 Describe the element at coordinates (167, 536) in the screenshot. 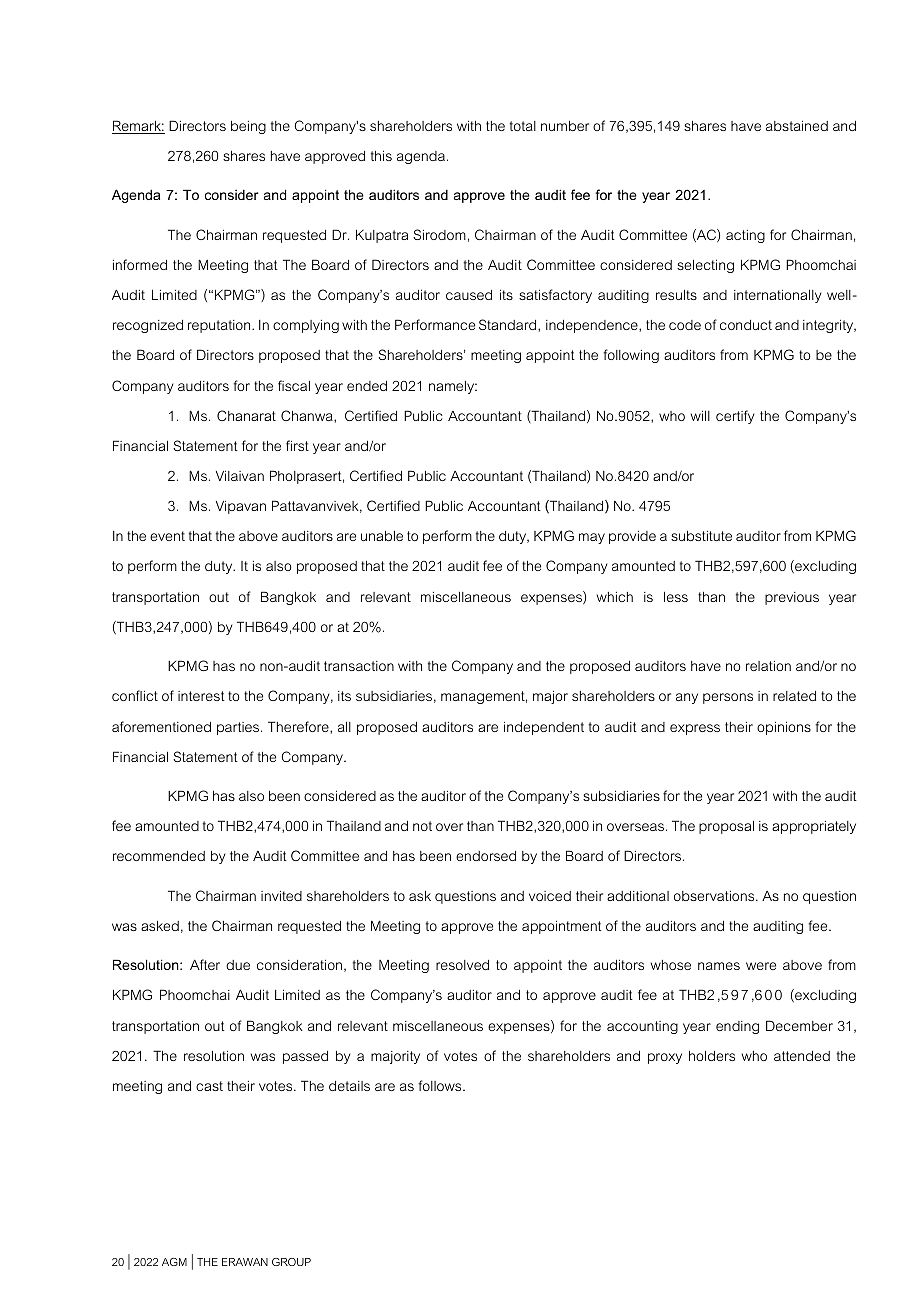

I see `event` at that location.
